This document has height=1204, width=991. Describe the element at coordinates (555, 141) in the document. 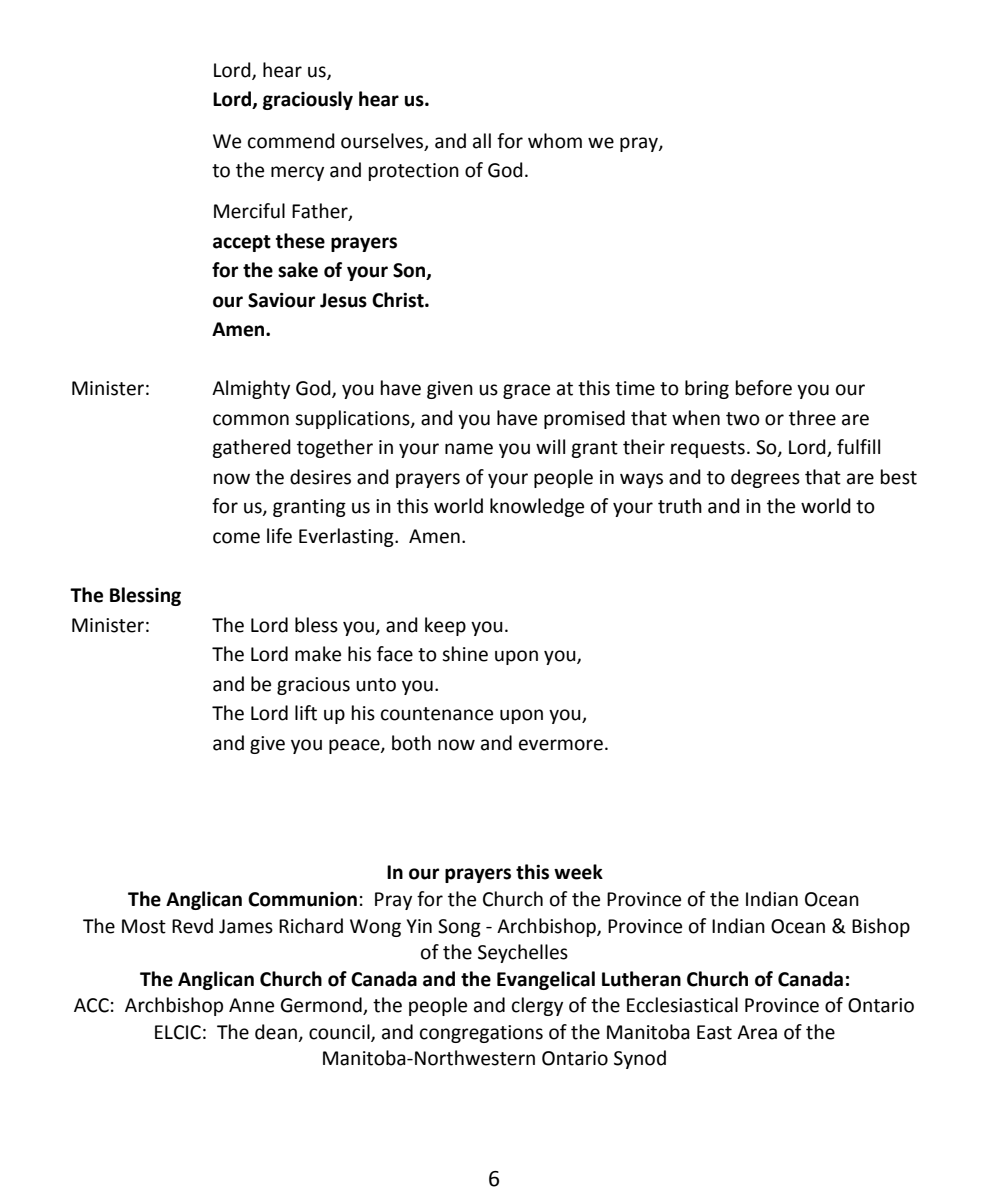

I see `whom` at that location.
